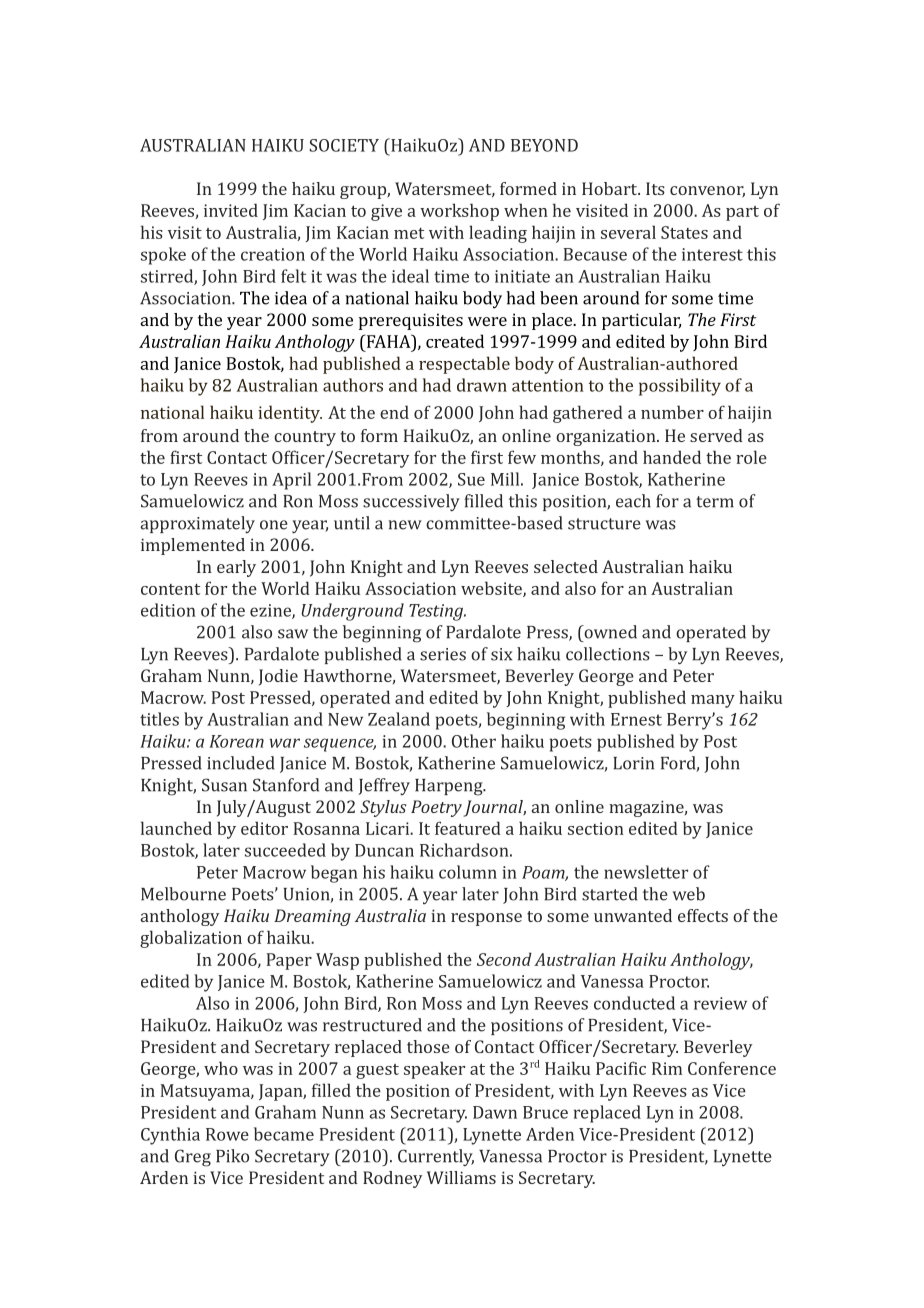  I want to click on workshop, so click(459, 212).
